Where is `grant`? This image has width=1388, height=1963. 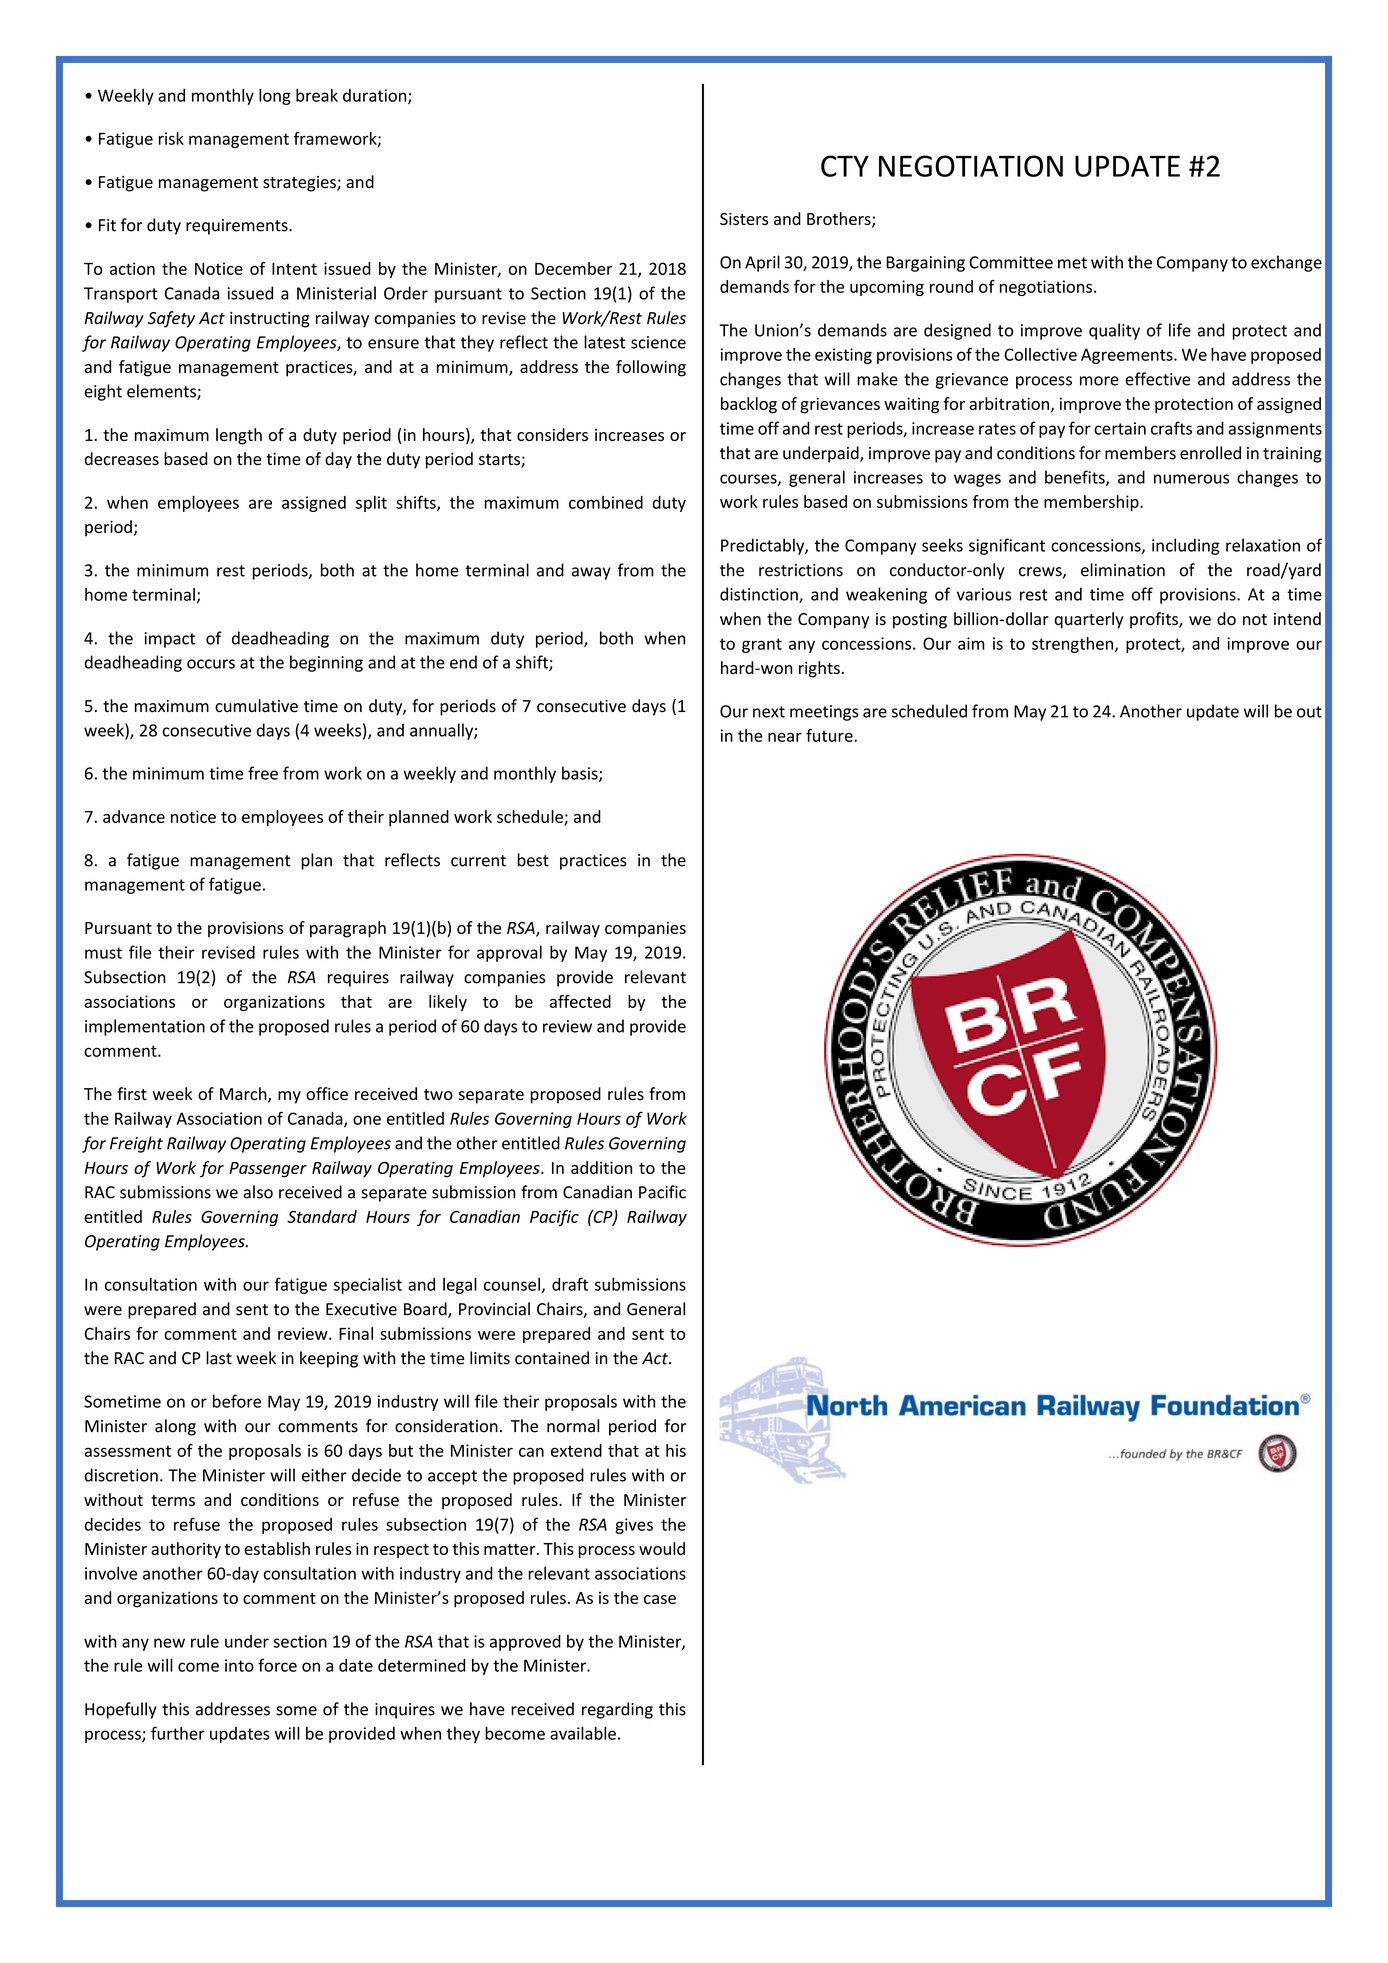 grant is located at coordinates (762, 645).
